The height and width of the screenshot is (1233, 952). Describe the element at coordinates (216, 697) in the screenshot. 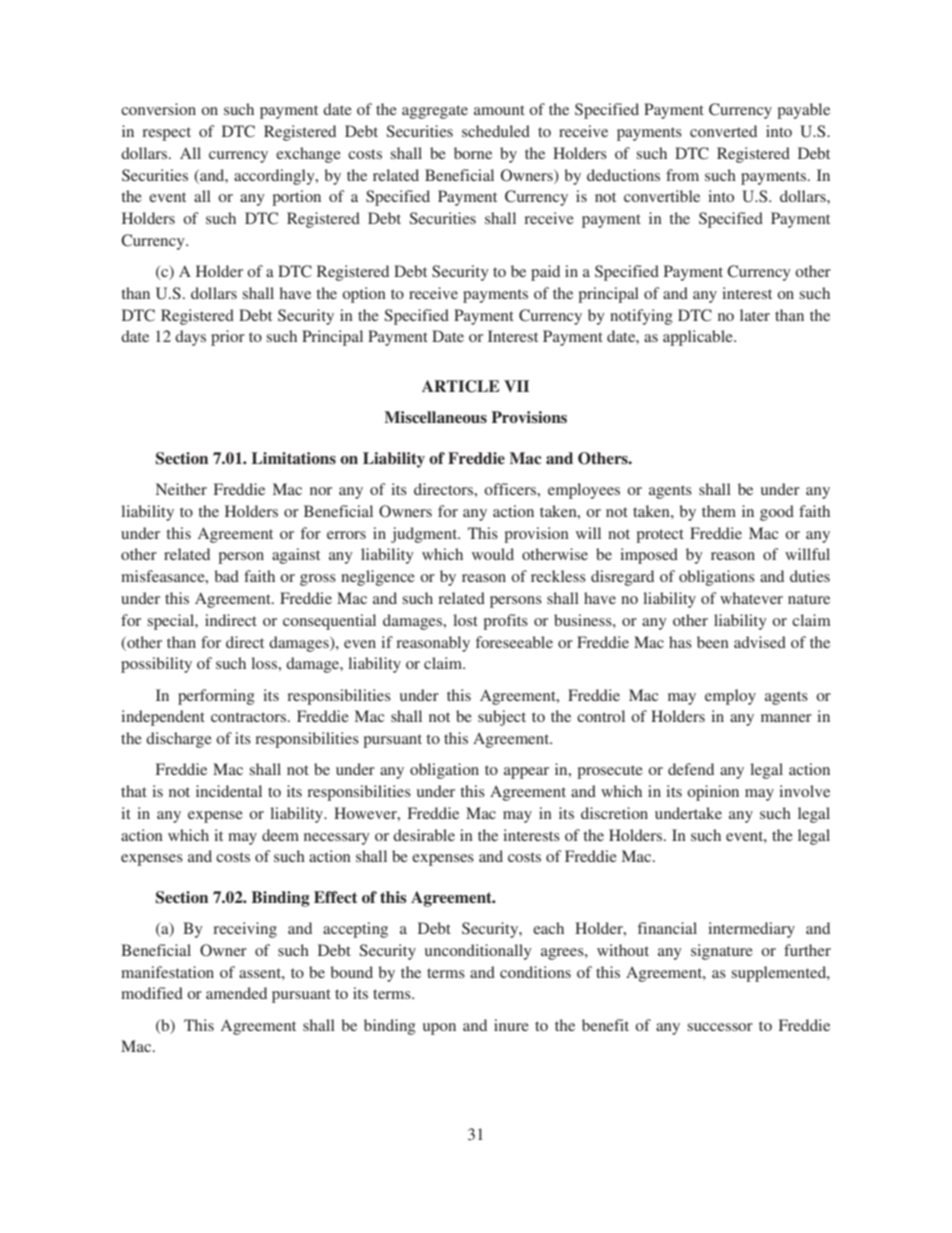

I see `performing` at that location.
